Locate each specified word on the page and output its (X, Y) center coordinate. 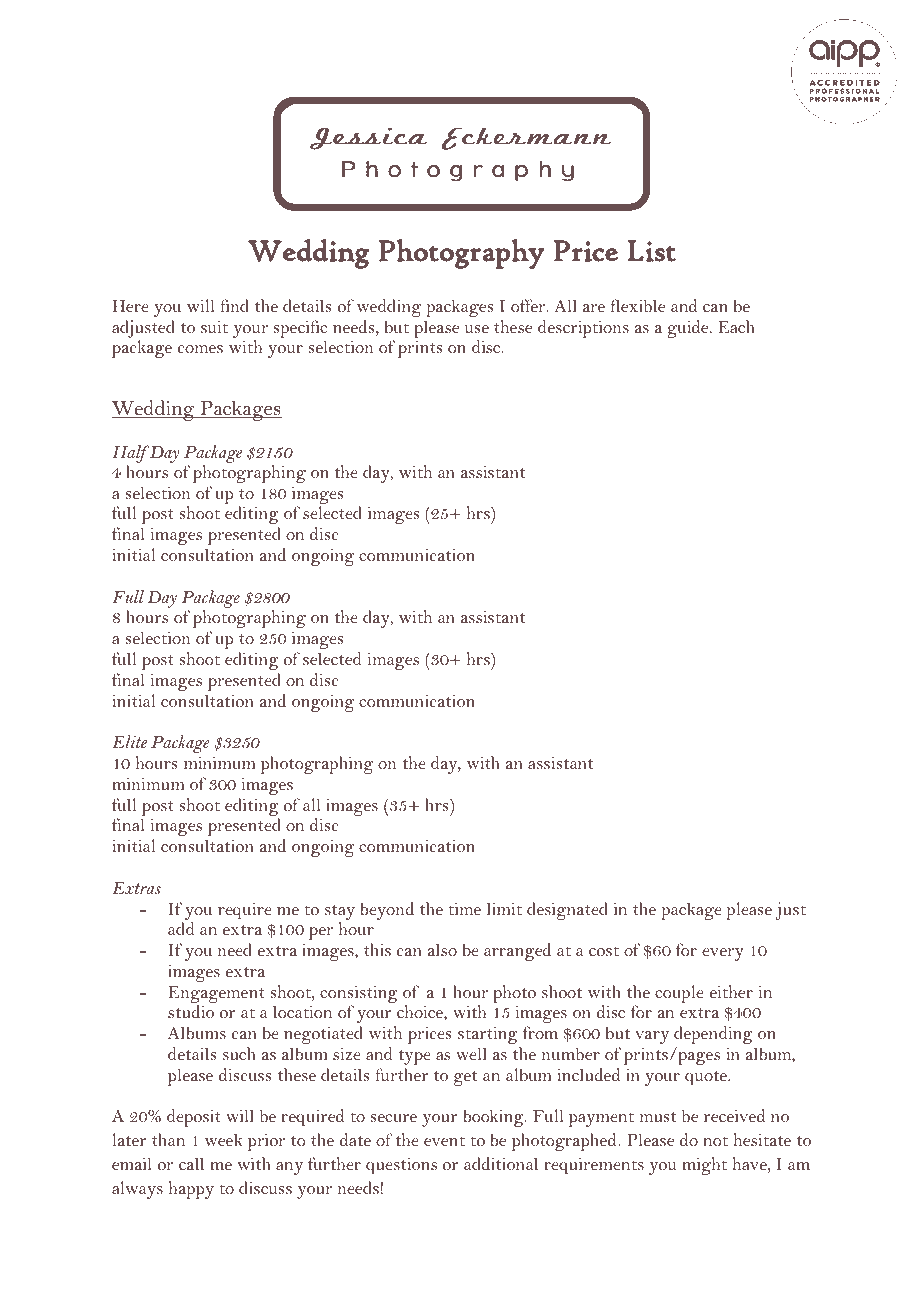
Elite (129, 741)
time (464, 909)
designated (567, 911)
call (191, 1163)
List (652, 251)
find (234, 305)
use (477, 329)
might (704, 1166)
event (444, 1141)
